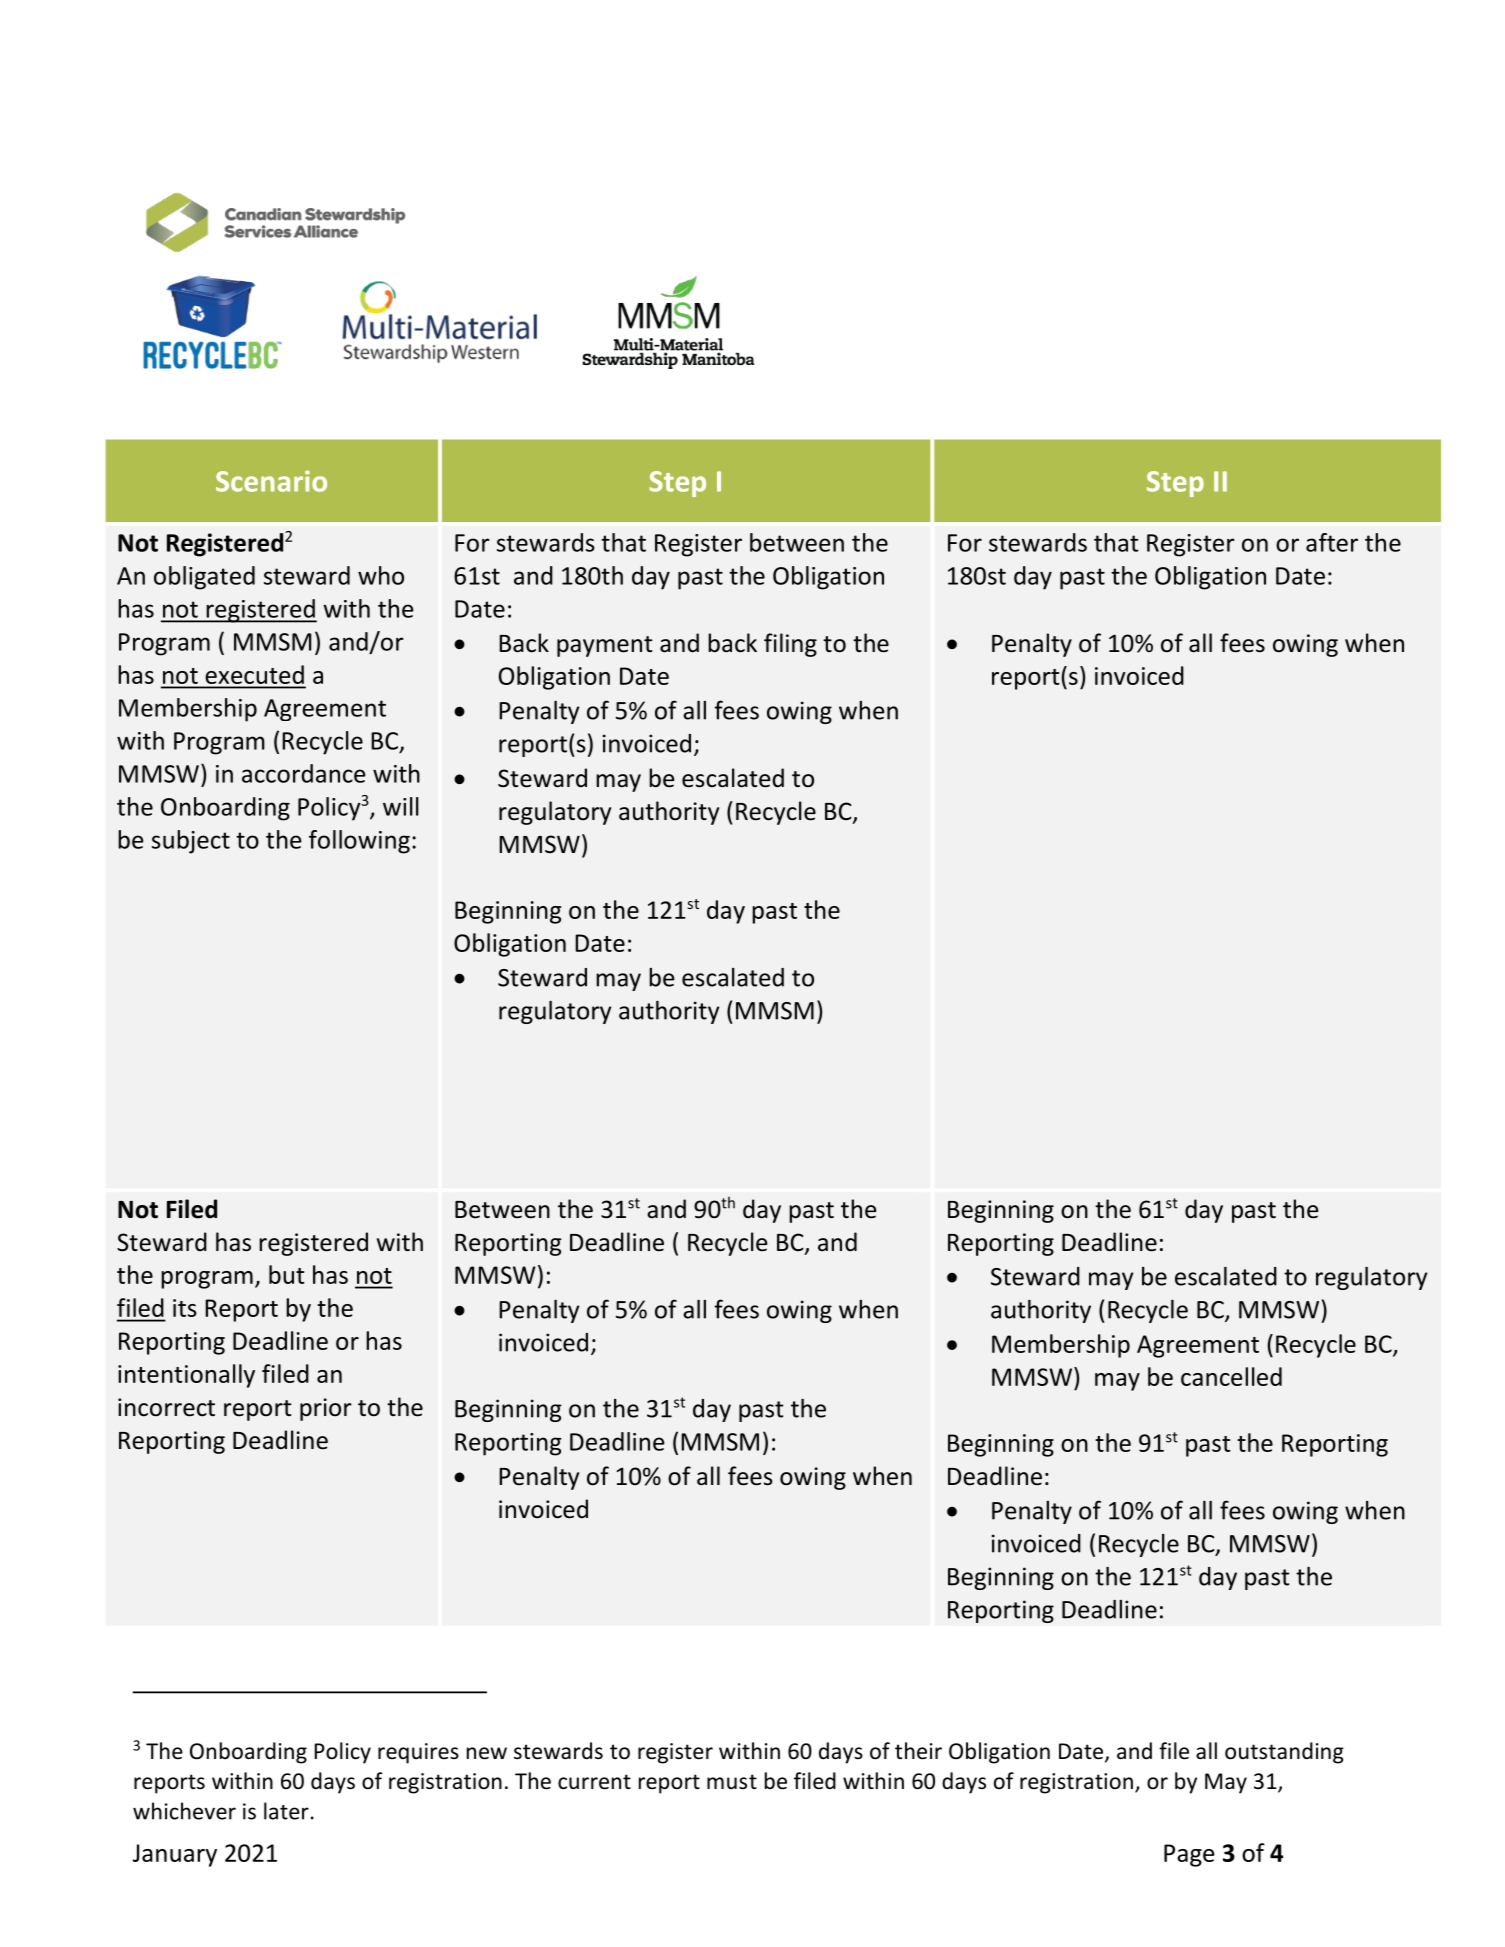 The height and width of the screenshot is (1947, 1505). What do you see at coordinates (790, 645) in the screenshot?
I see `filing` at bounding box center [790, 645].
